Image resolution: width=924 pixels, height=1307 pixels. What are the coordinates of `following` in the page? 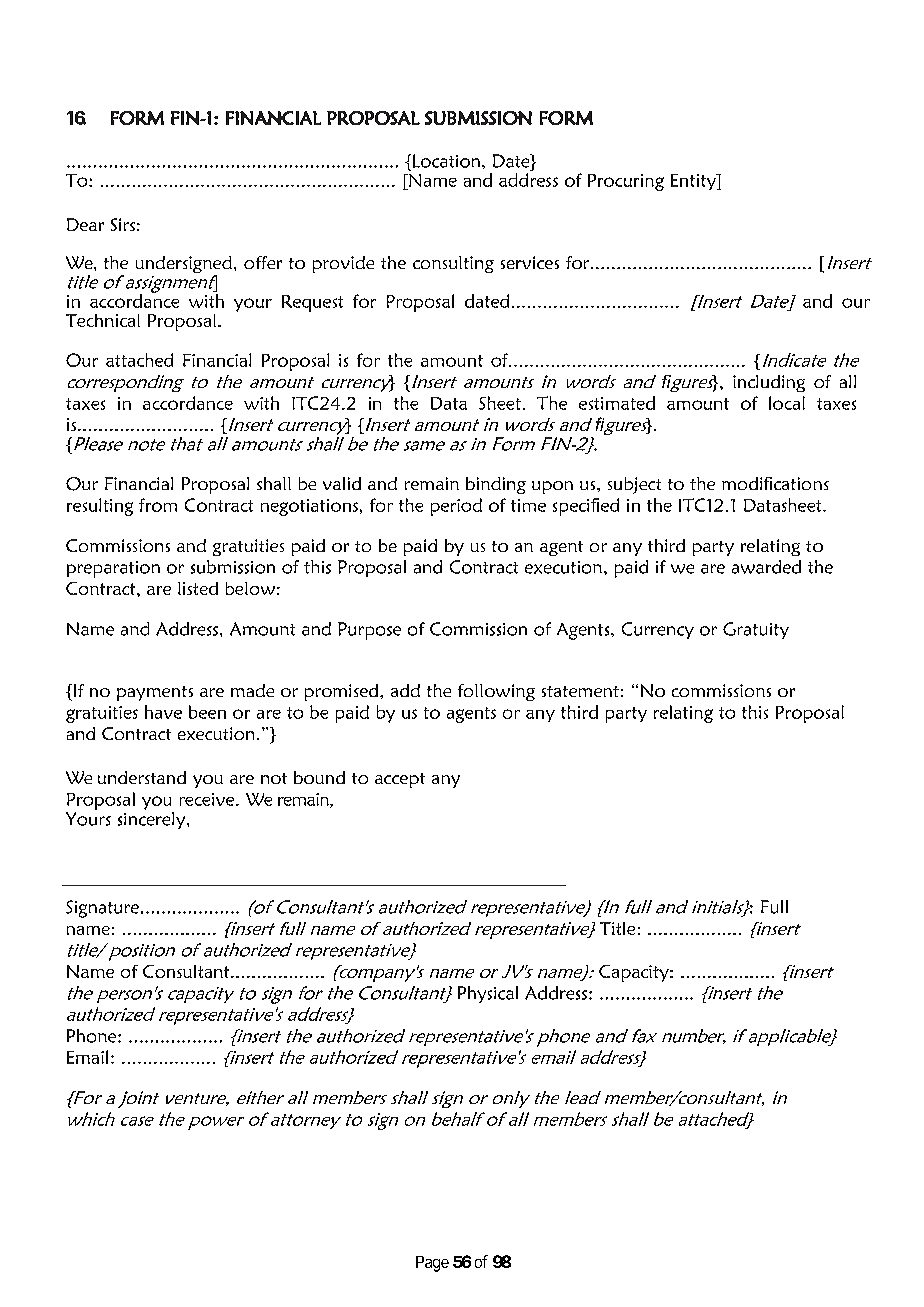 It's located at (496, 692).
